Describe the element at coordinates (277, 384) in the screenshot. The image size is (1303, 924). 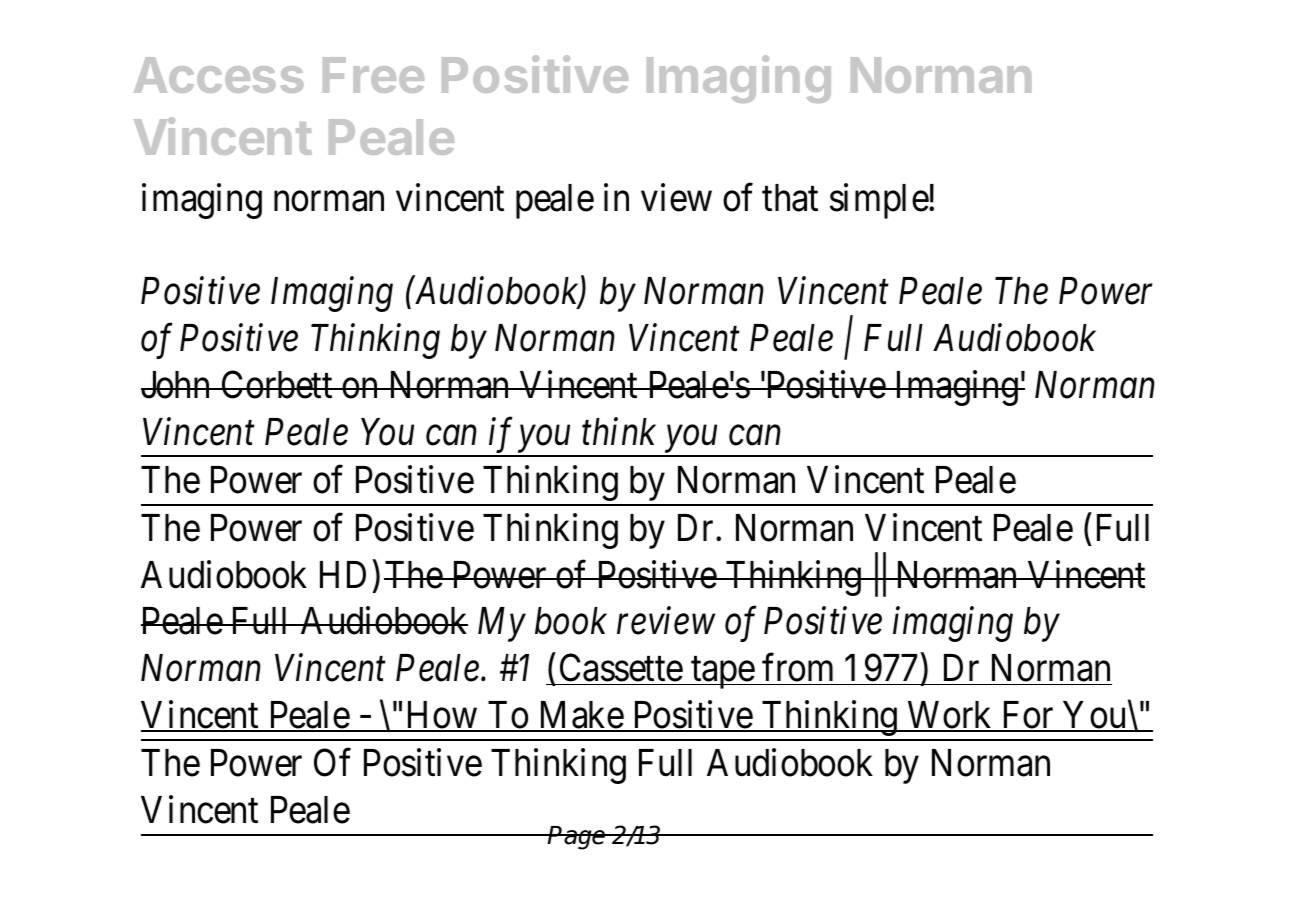
I see `Corbett` at that location.
